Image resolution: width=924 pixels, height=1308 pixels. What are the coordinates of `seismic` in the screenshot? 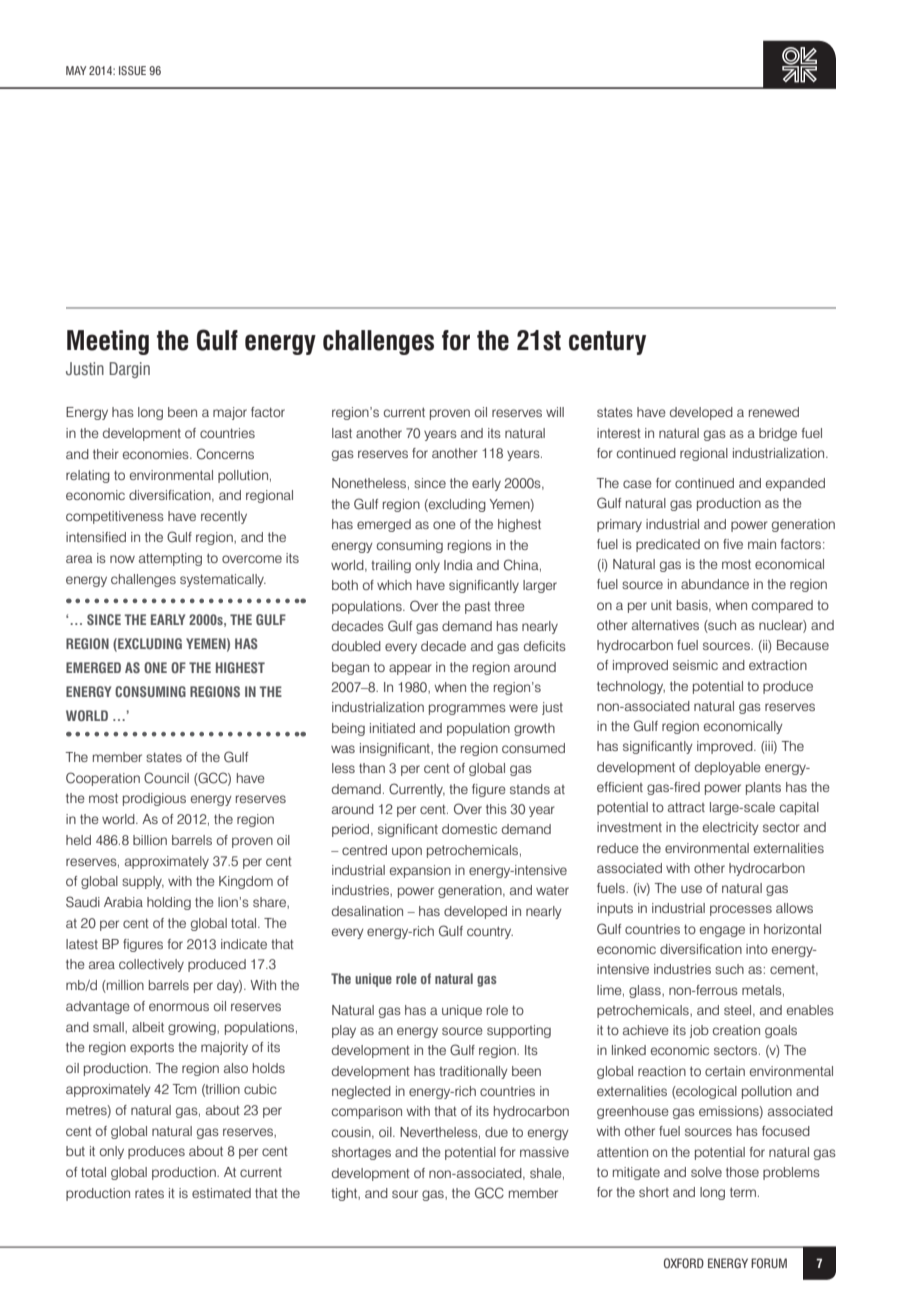 It's located at (695, 665).
